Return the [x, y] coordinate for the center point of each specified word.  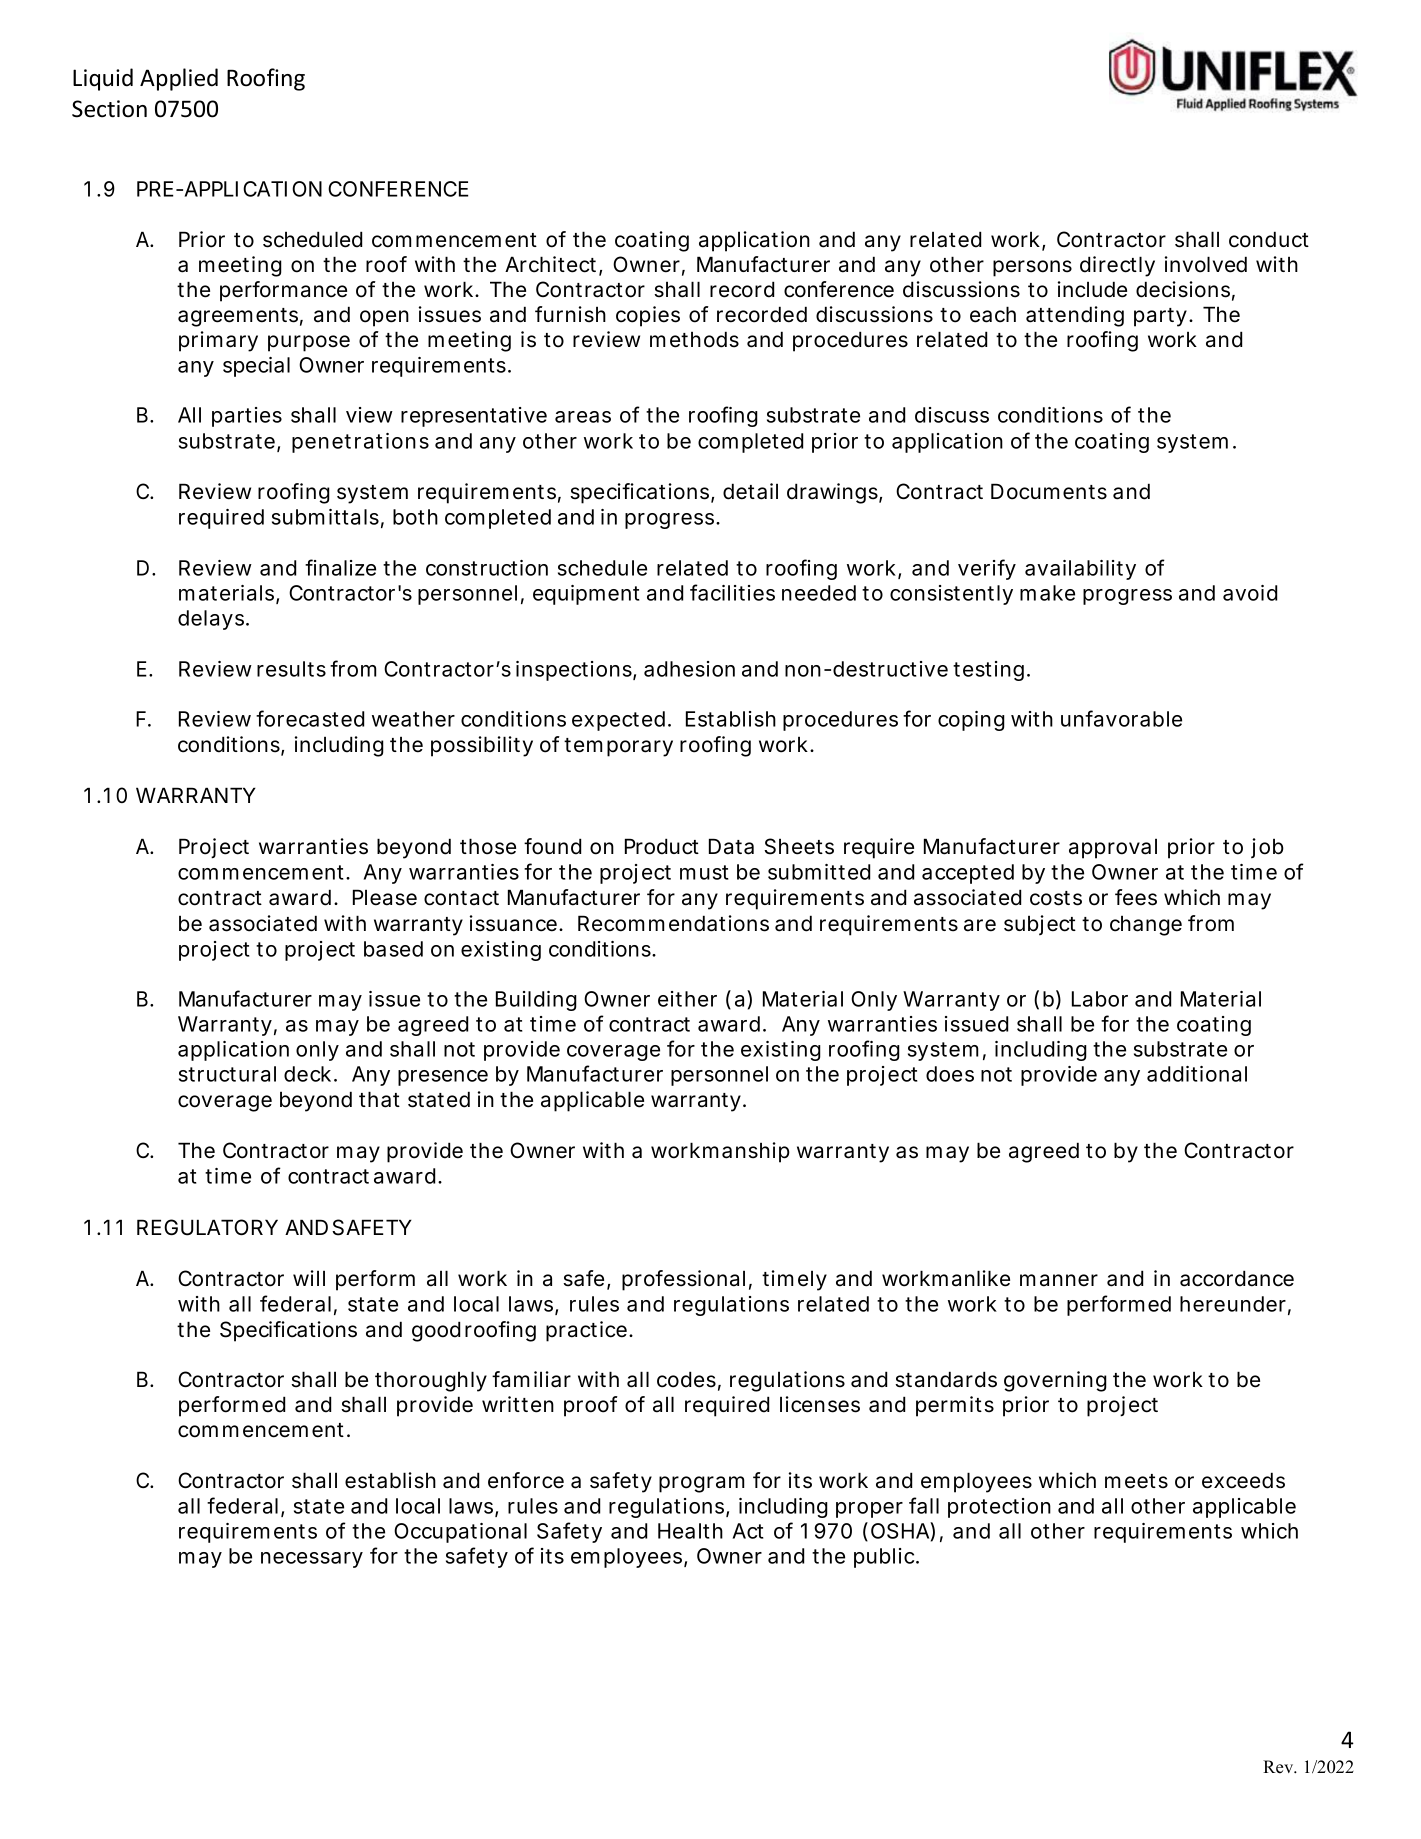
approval [1113, 848]
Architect [552, 265]
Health [690, 1531]
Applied [179, 79]
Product [662, 846]
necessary [312, 1560]
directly [1117, 266]
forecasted [310, 718]
